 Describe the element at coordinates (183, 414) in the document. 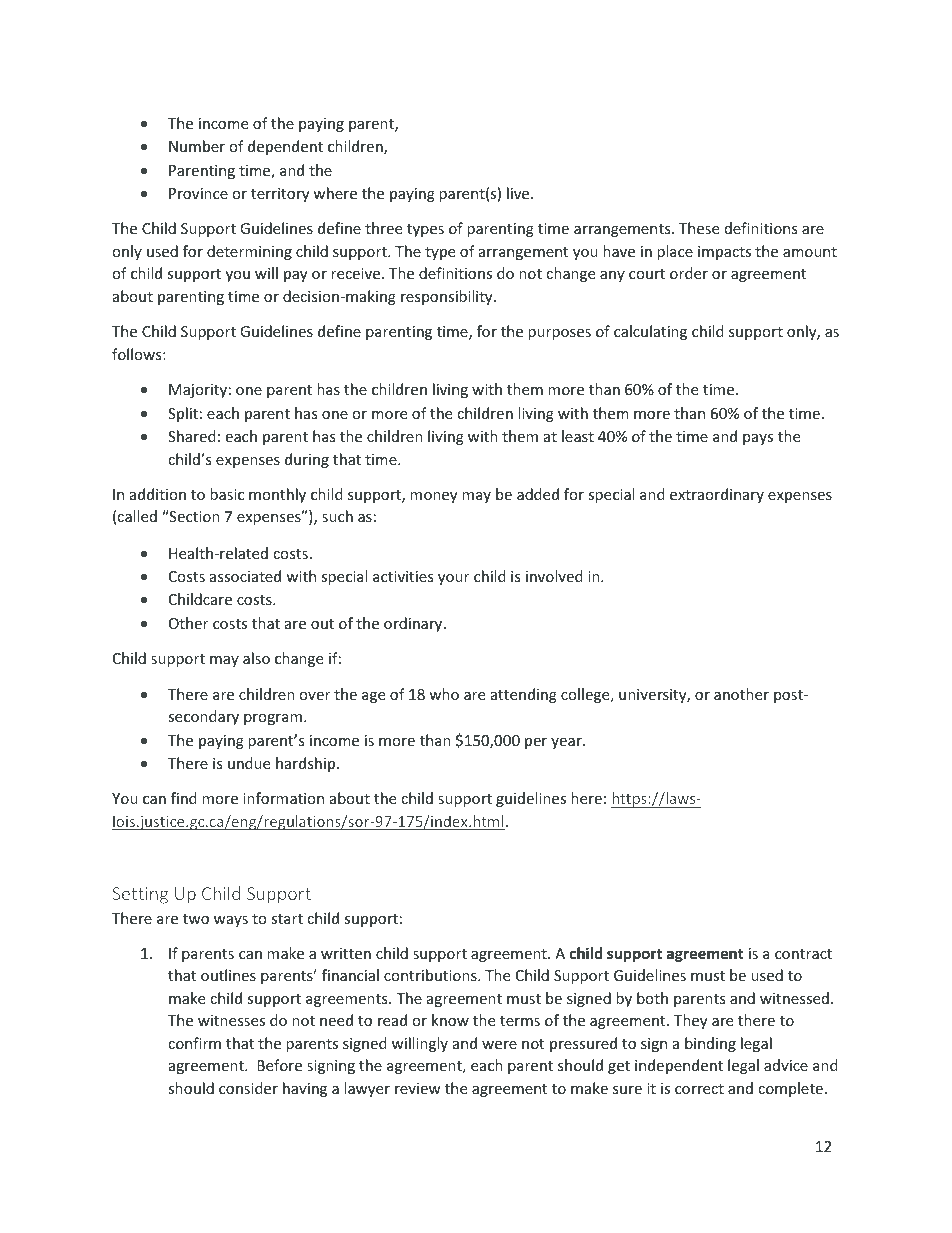

I see `Split` at that location.
